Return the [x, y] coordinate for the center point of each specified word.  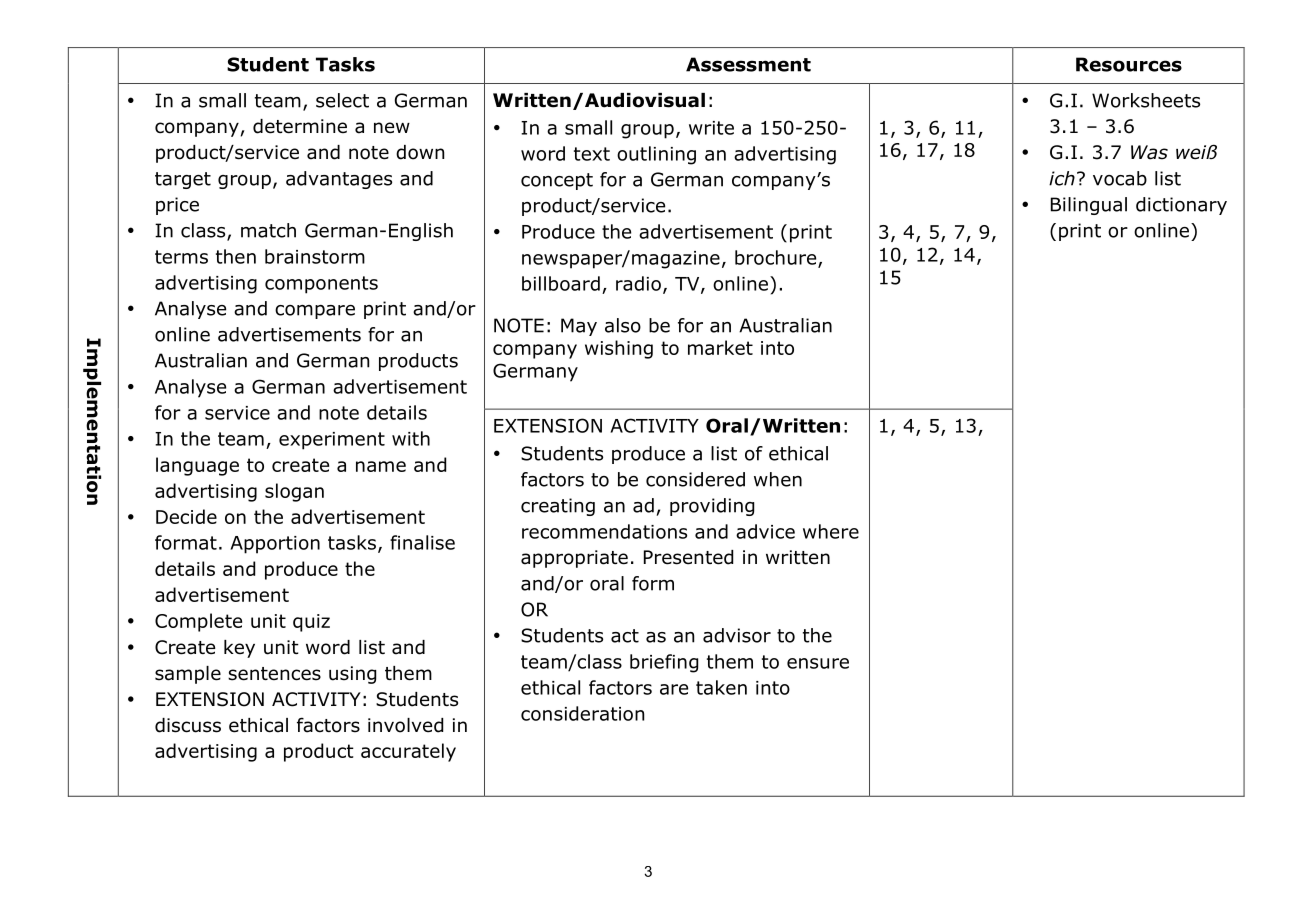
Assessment [748, 64]
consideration [582, 713]
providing [712, 507]
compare [315, 312]
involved [405, 725]
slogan [294, 492]
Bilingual [1089, 206]
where [831, 531]
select [342, 100]
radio [638, 283]
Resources [1129, 64]
